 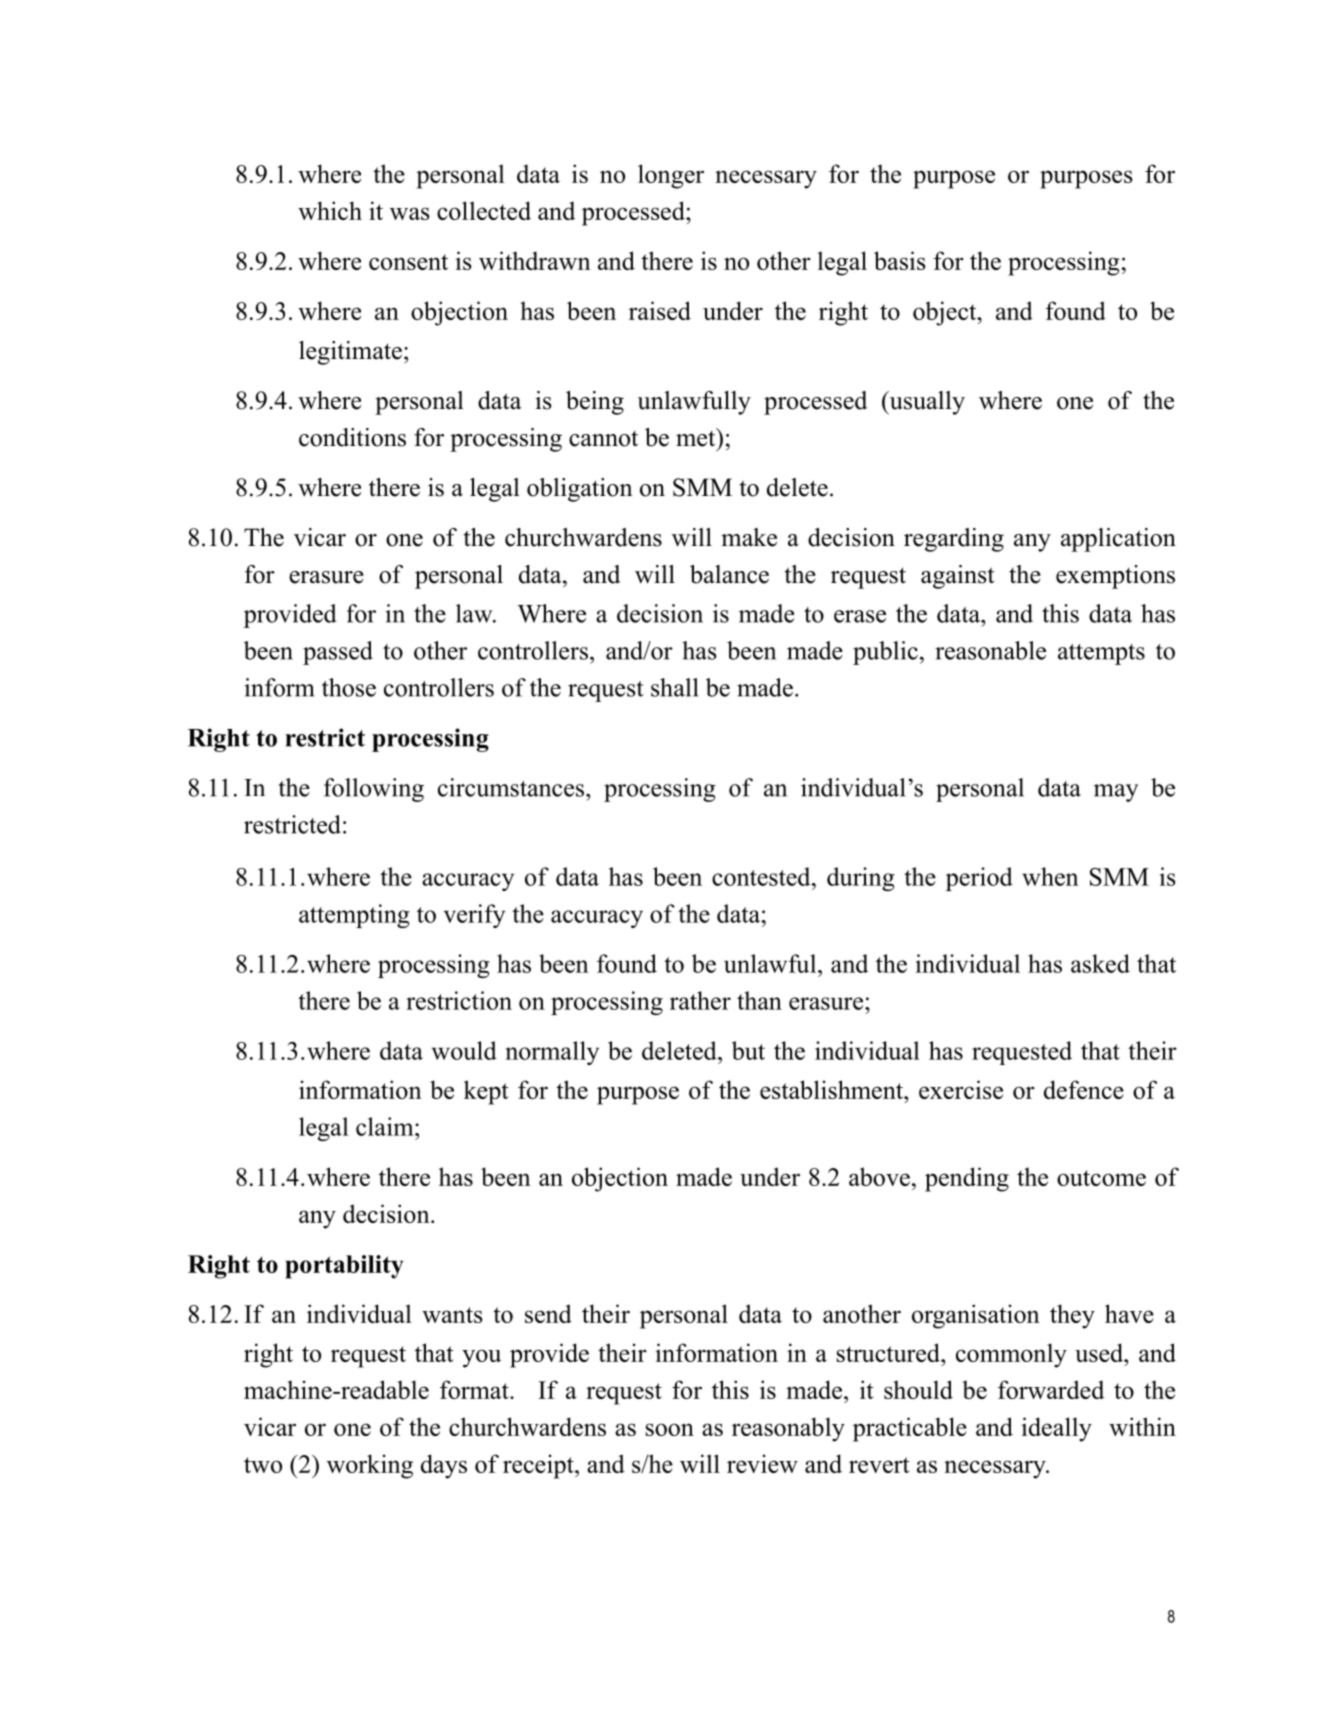 What do you see at coordinates (926, 403) in the image?
I see `usually` at bounding box center [926, 403].
